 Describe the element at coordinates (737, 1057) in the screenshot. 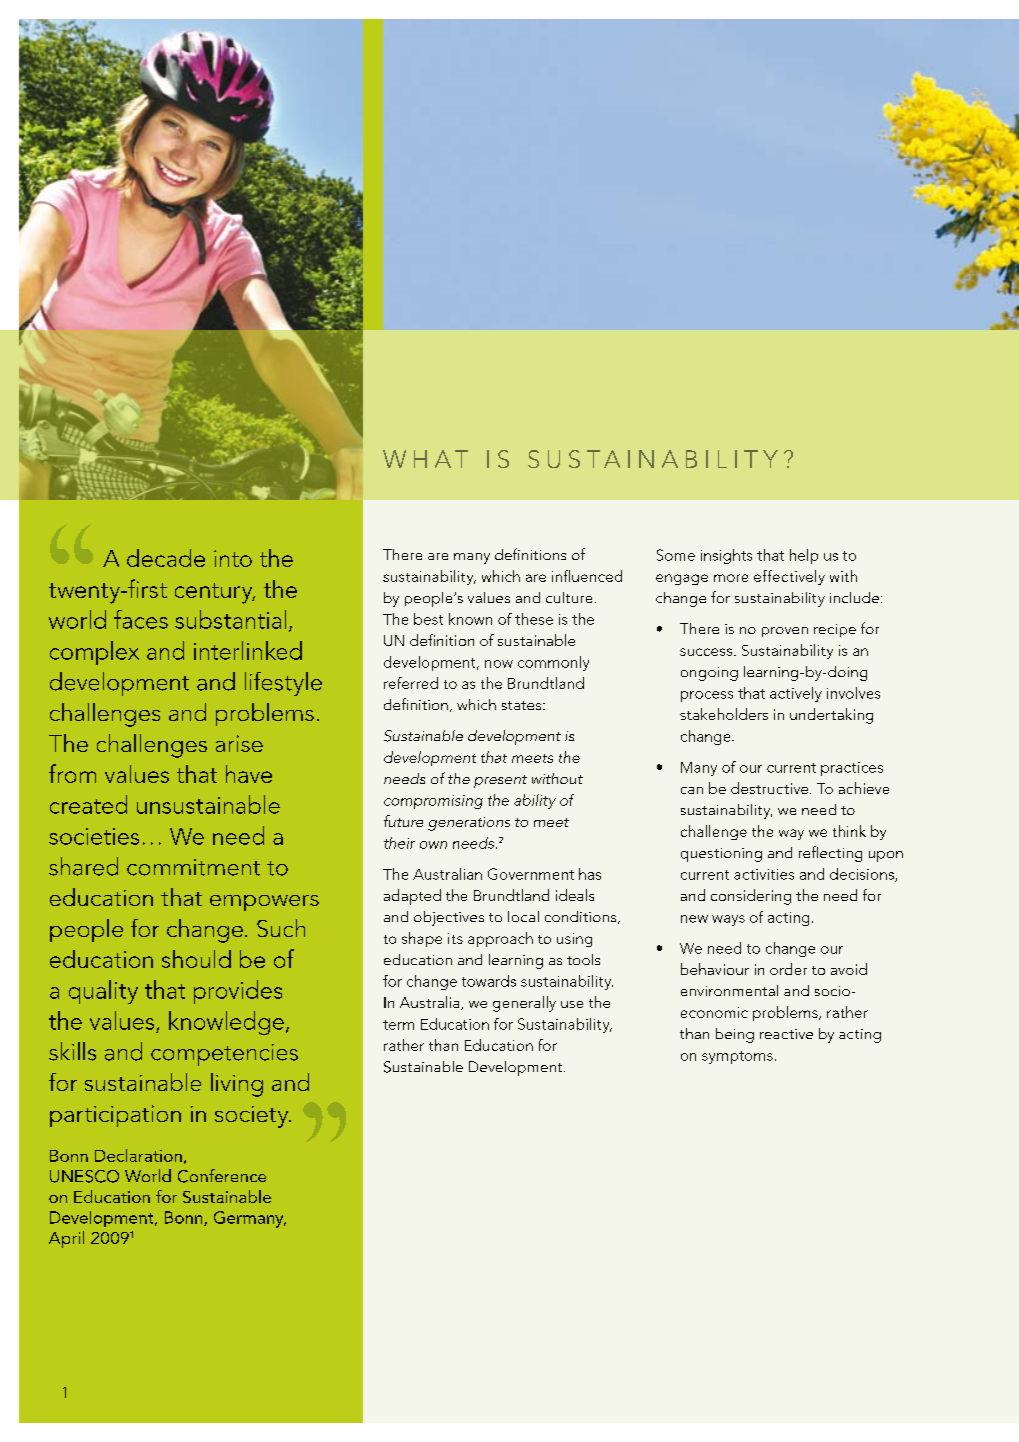

I see `symptoms` at that location.
